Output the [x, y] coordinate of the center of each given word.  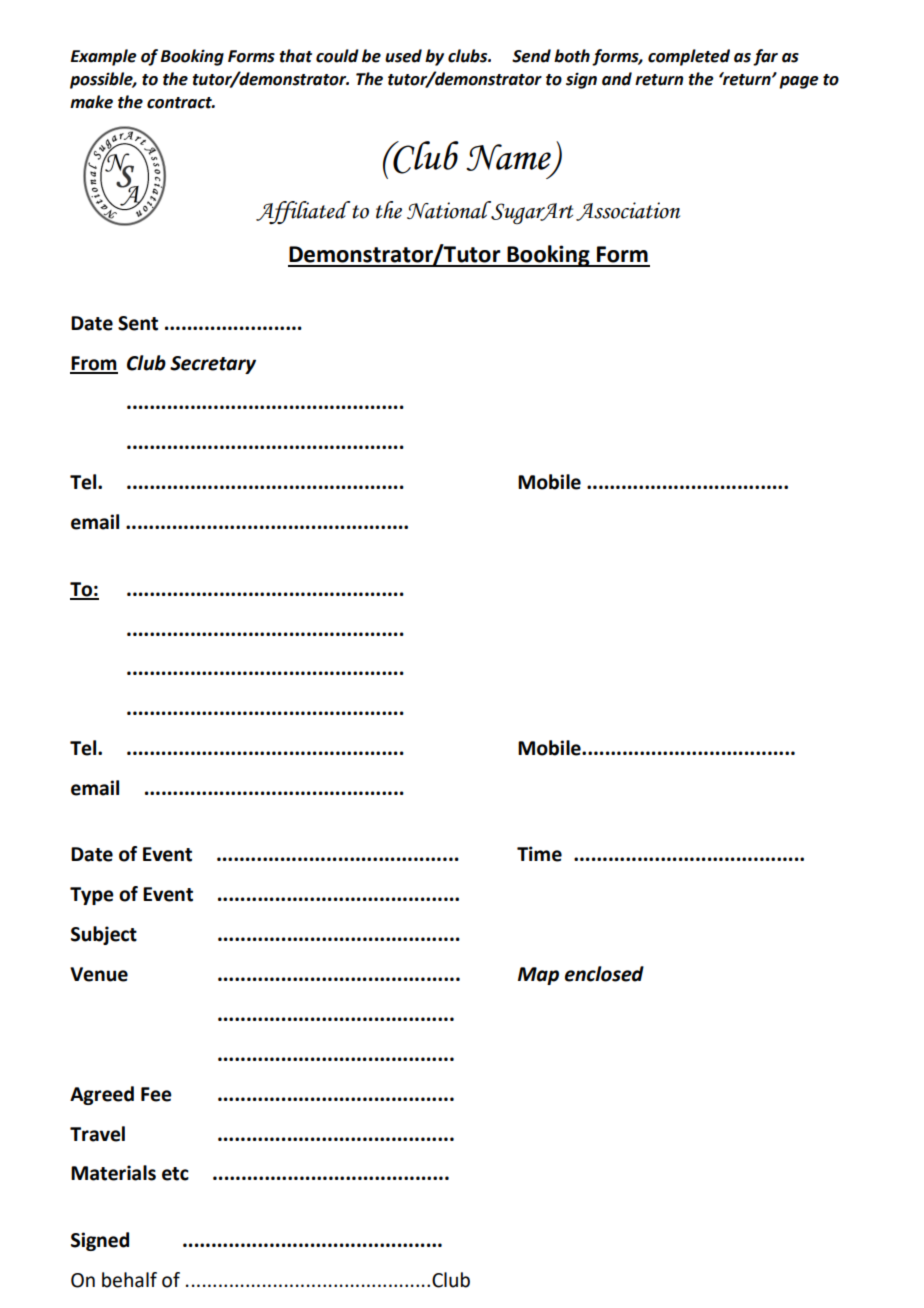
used [403, 56]
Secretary [213, 365]
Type [92, 896]
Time [539, 854]
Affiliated [303, 212]
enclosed [604, 974]
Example [104, 57]
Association [628, 211]
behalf [129, 1280]
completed [689, 57]
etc [175, 1174]
